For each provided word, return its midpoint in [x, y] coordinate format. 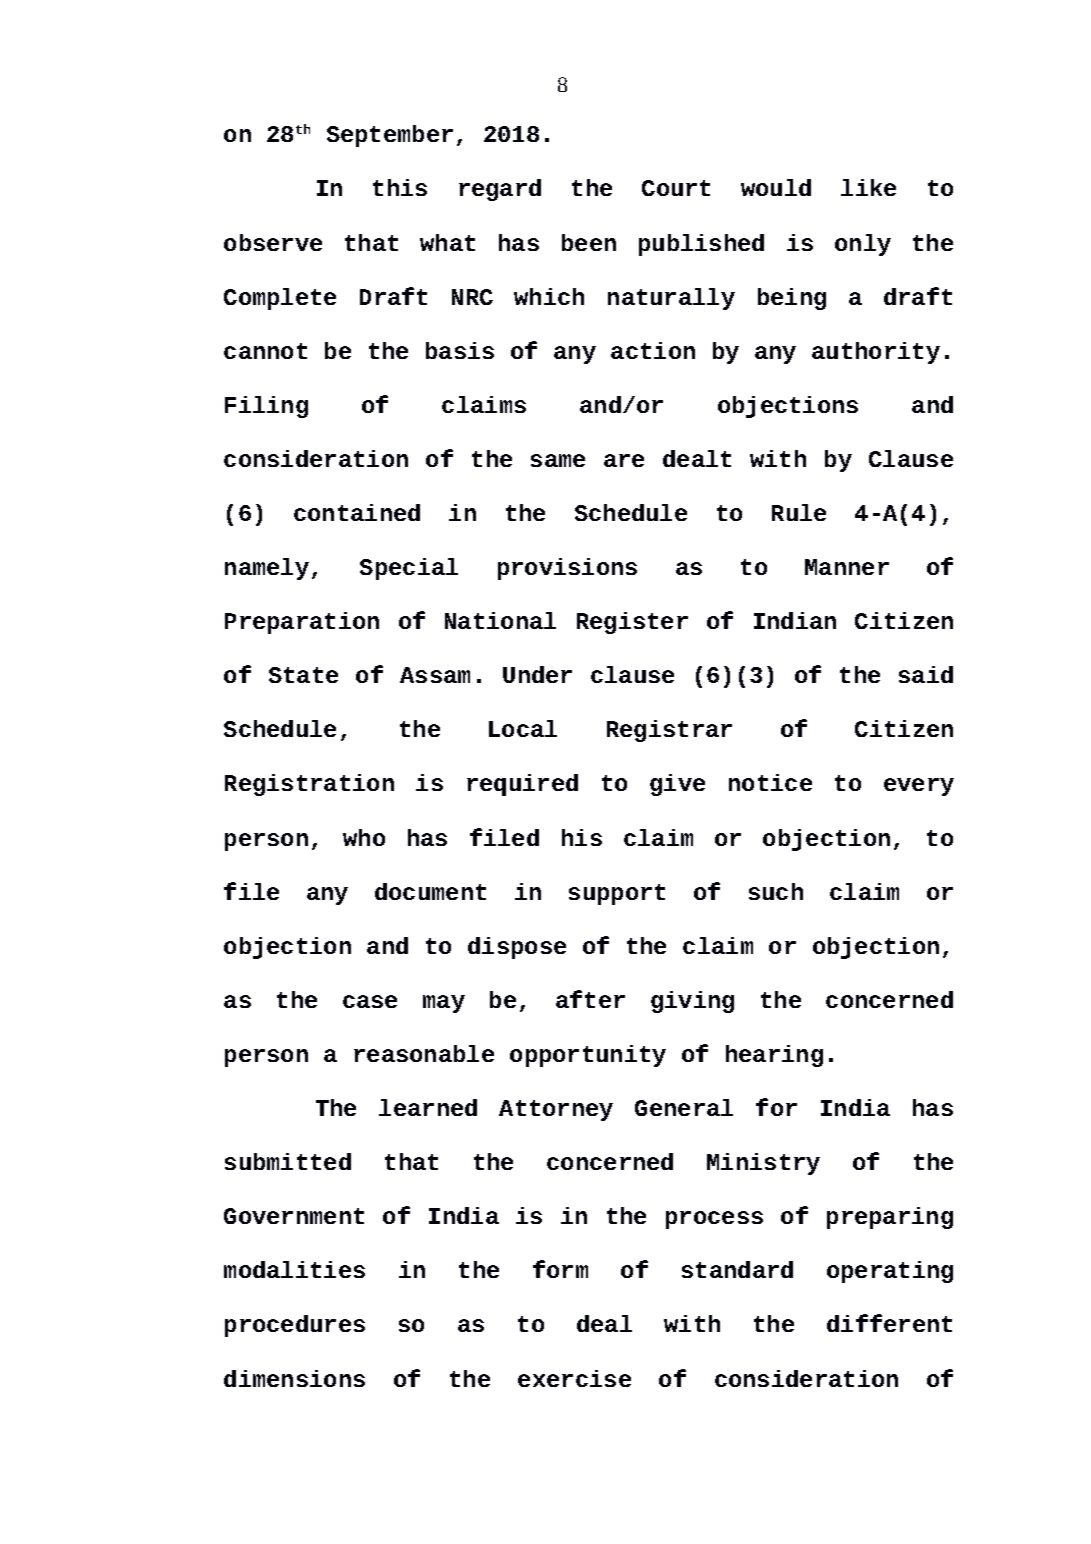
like [868, 187]
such [776, 891]
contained [357, 512]
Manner [847, 567]
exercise [574, 1378]
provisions [567, 569]
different [889, 1323]
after [590, 999]
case [370, 1001]
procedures [295, 1326]
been [589, 242]
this [400, 187]
